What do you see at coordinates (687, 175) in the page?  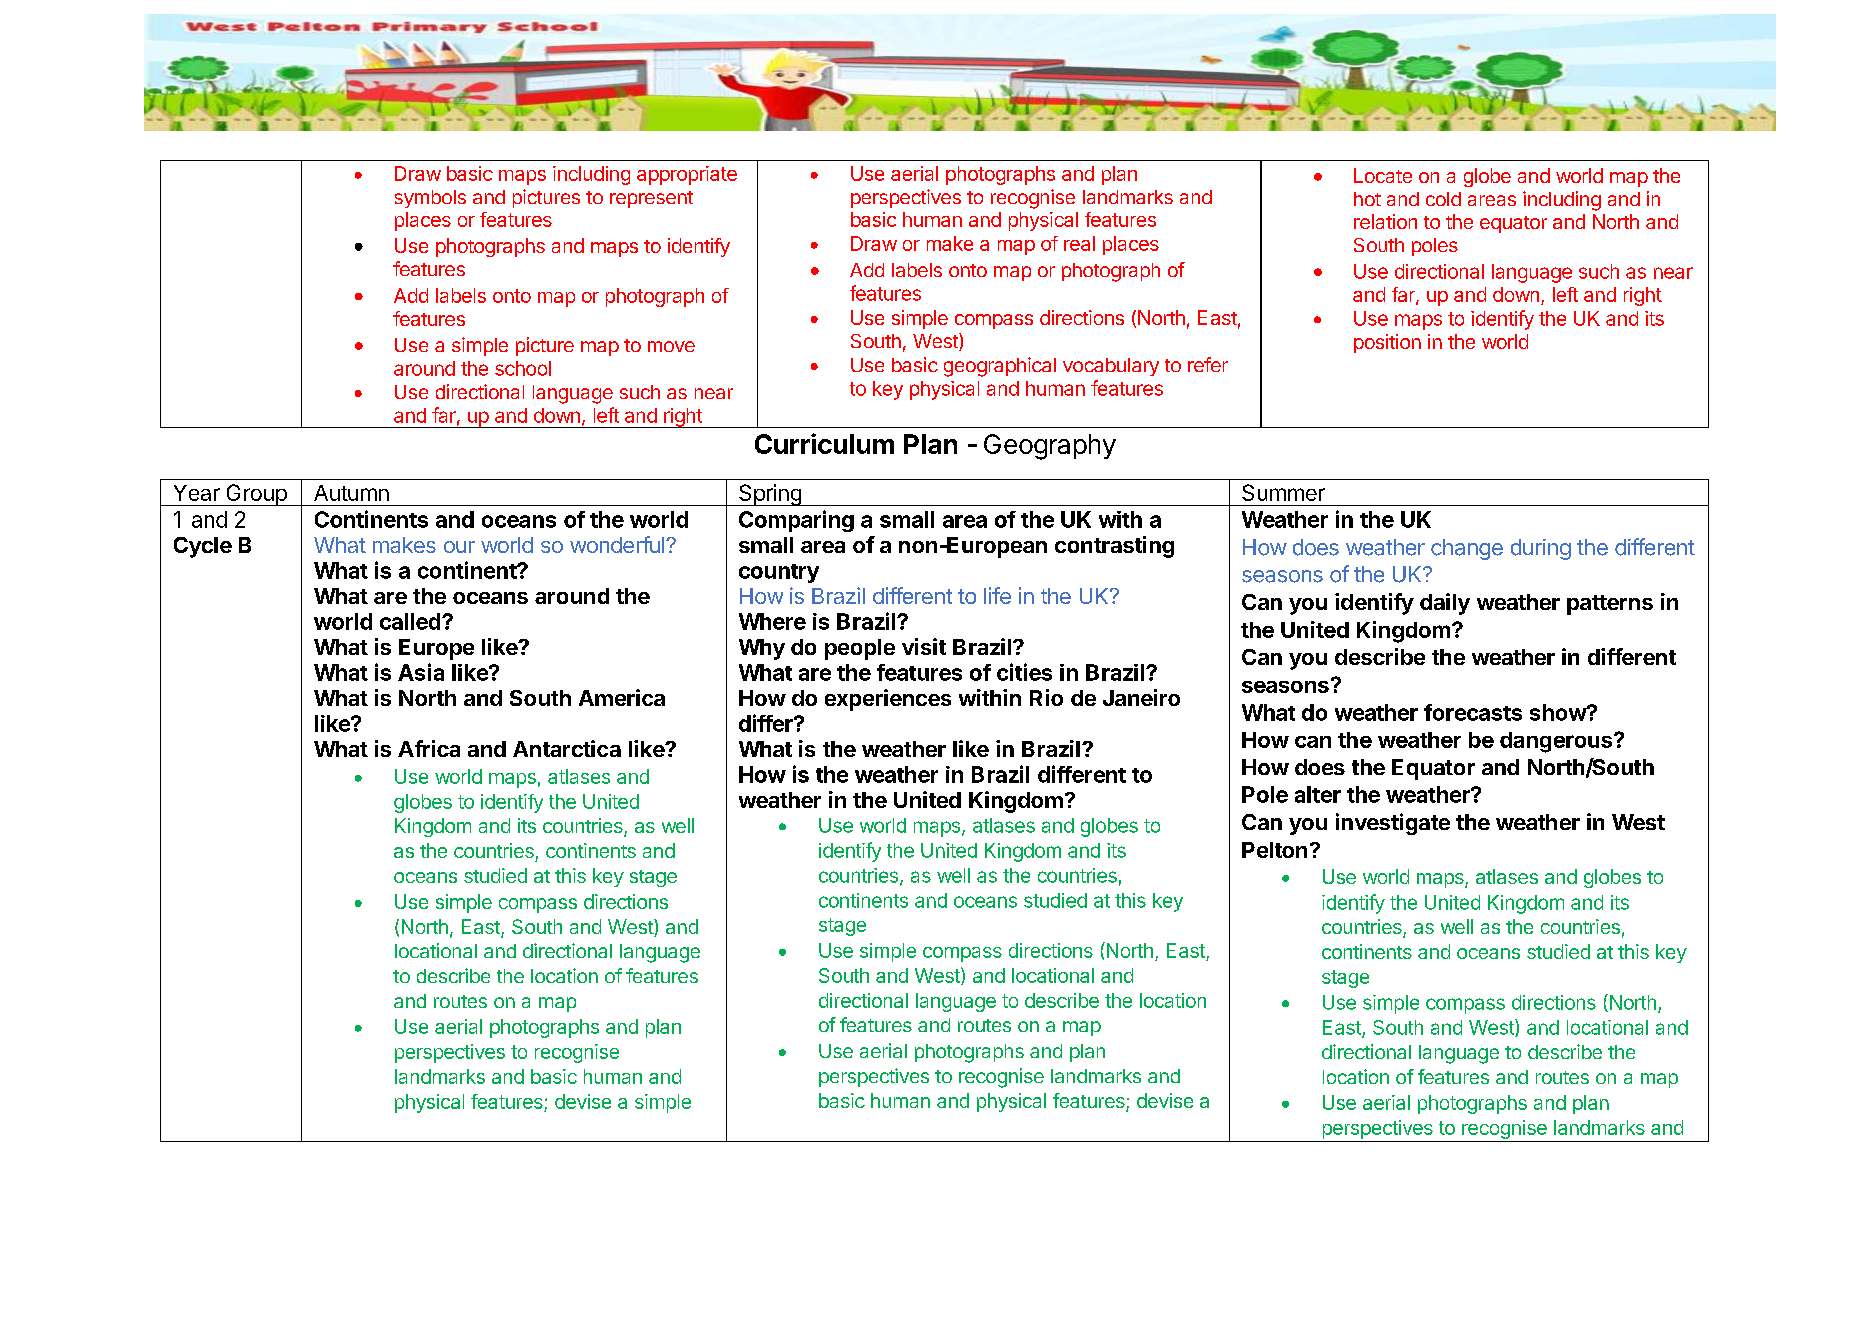 I see `appropriate` at bounding box center [687, 175].
